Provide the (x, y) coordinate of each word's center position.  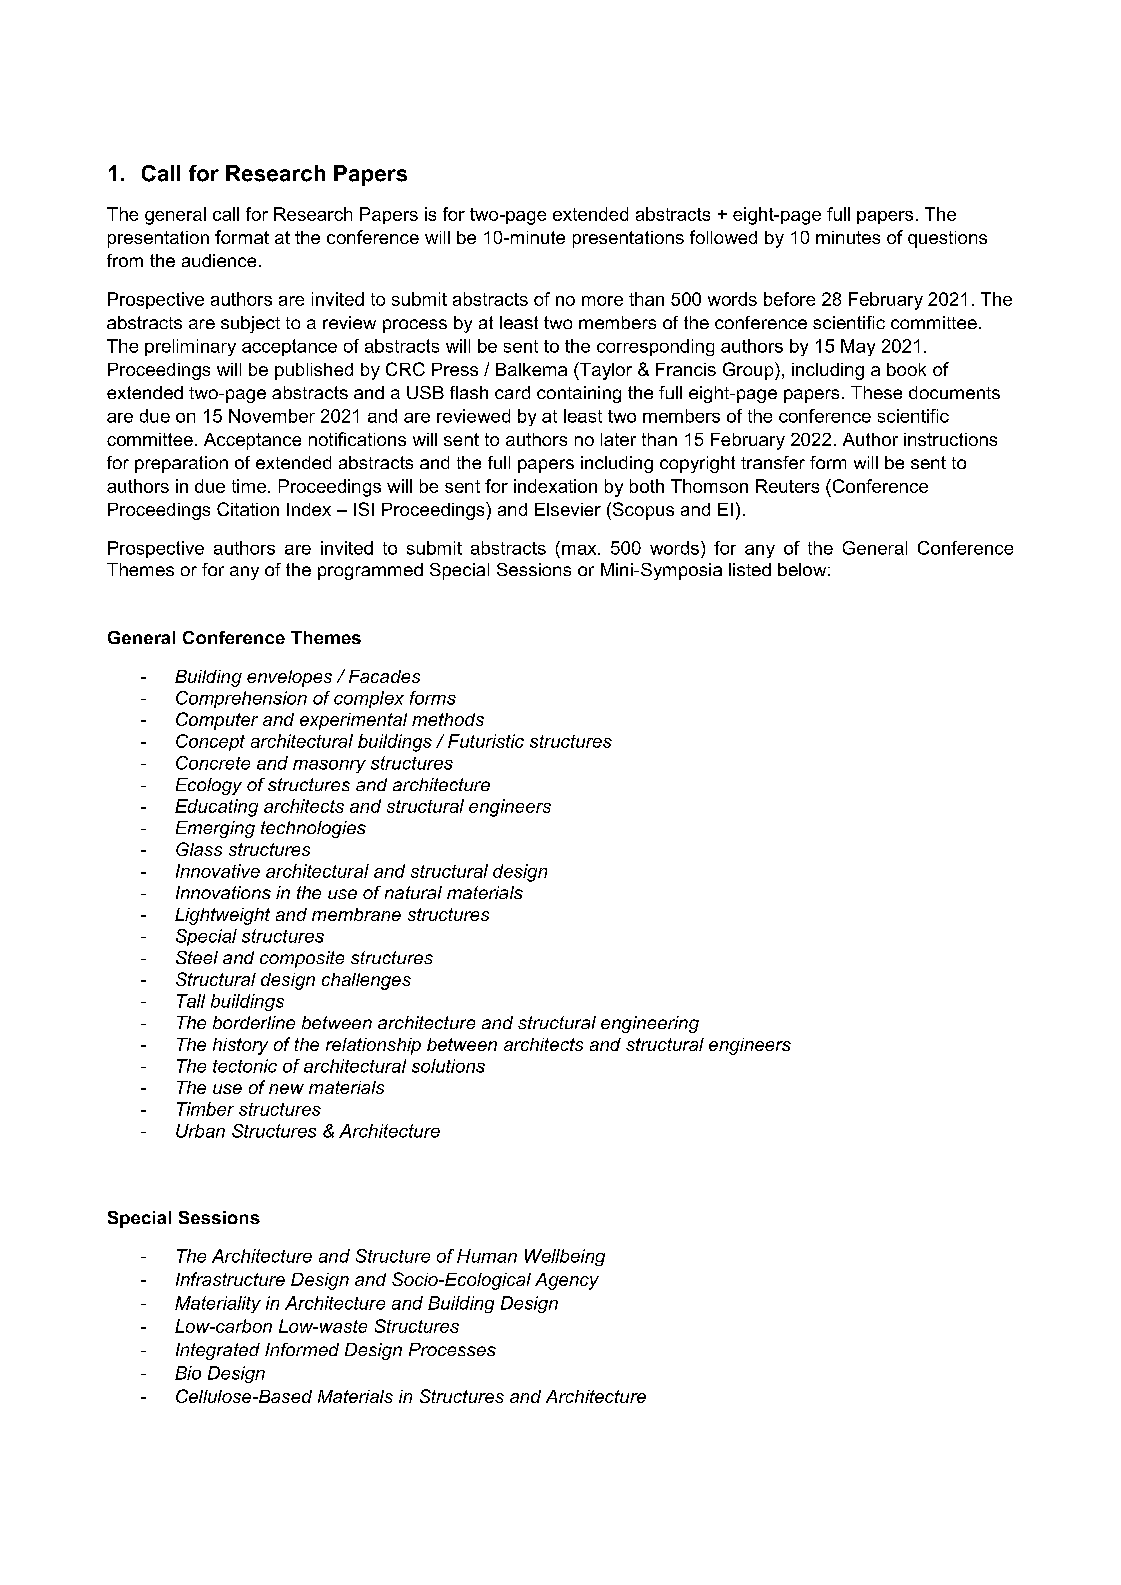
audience (219, 260)
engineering (650, 1024)
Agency (567, 1281)
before (789, 299)
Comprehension (241, 699)
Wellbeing (565, 1257)
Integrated (218, 1351)
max (580, 550)
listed (750, 569)
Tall (191, 1001)
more (602, 301)
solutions (448, 1066)
